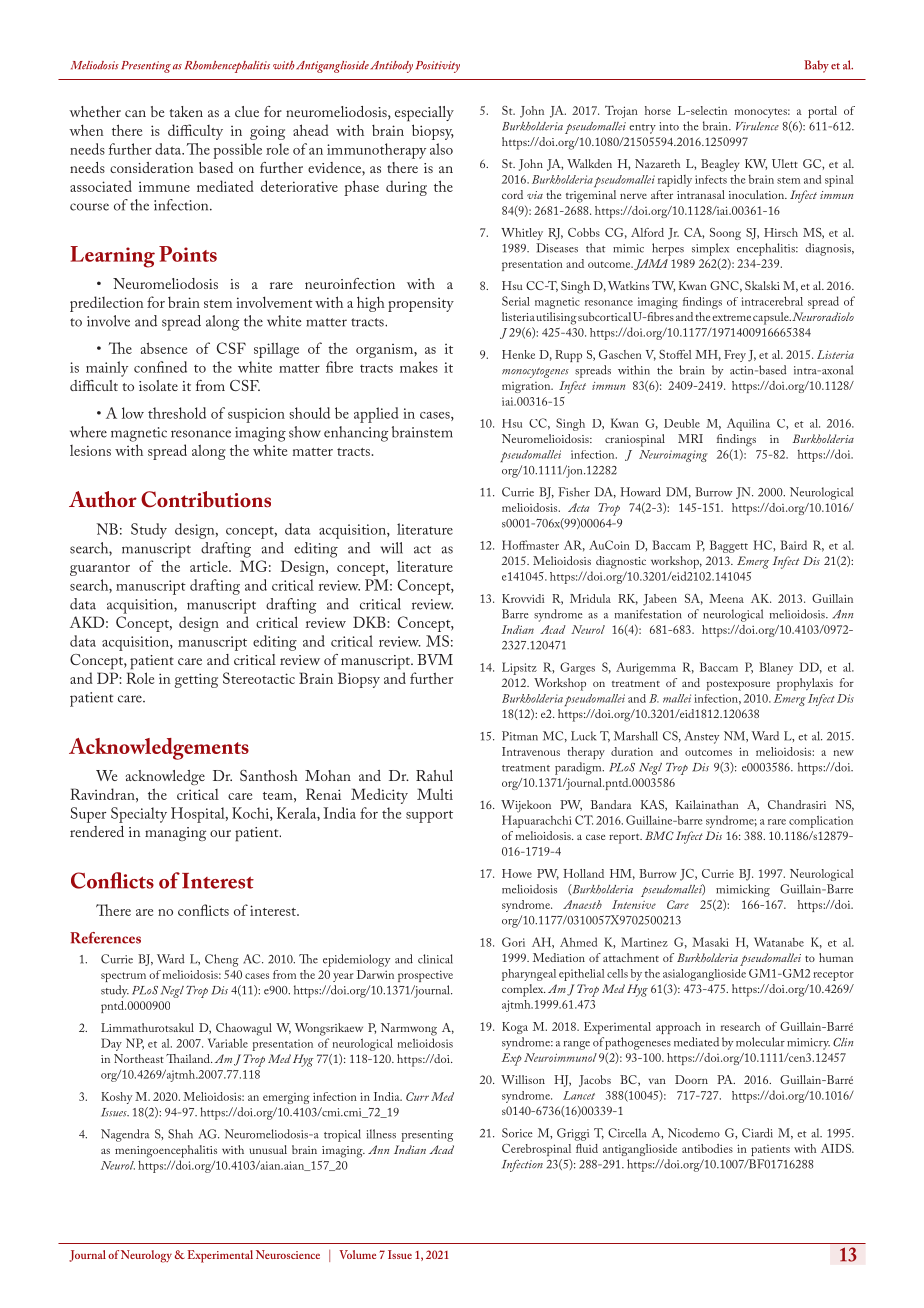  I want to click on getting, so click(196, 680).
